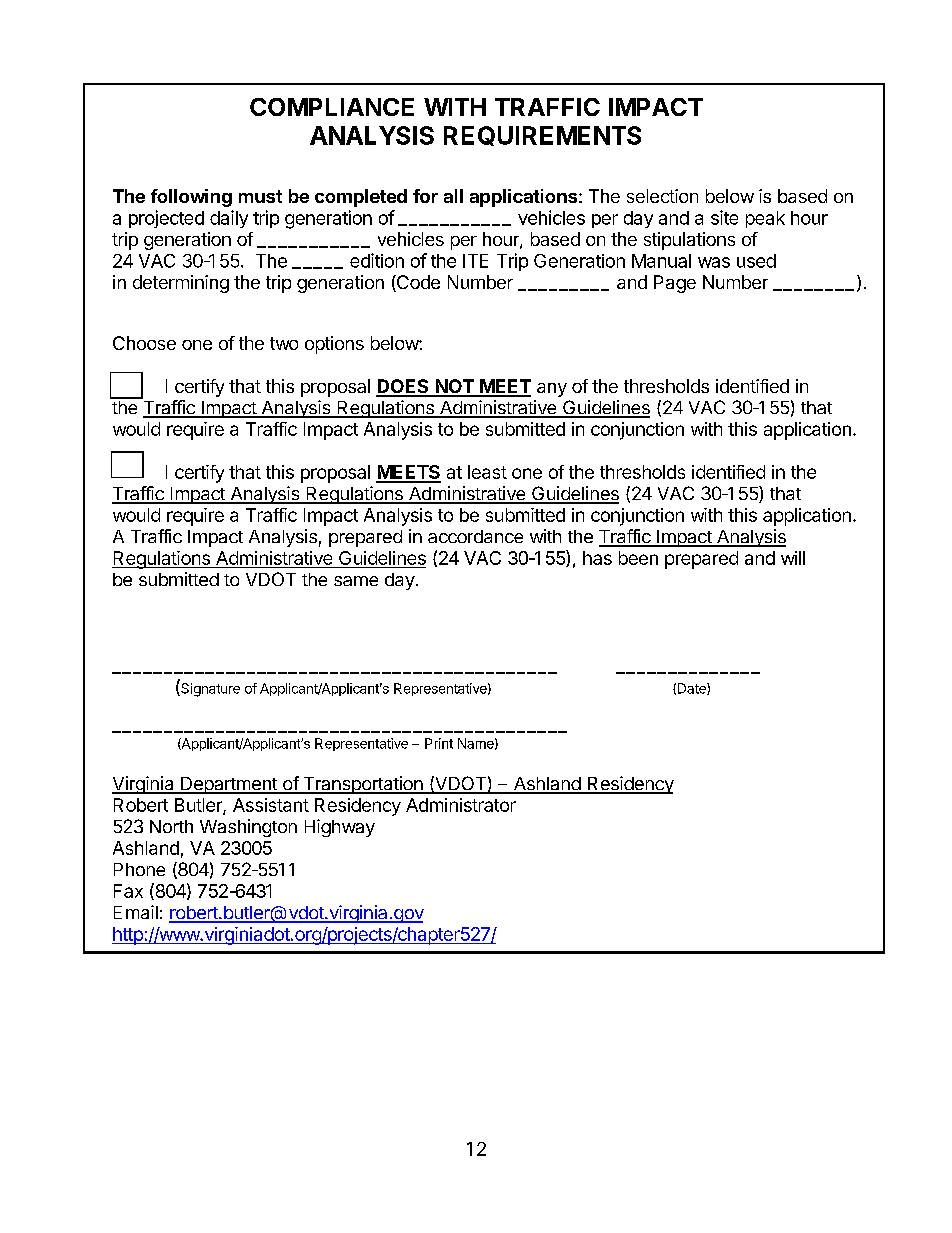 The width and height of the image is (952, 1233). I want to click on same, so click(356, 581).
